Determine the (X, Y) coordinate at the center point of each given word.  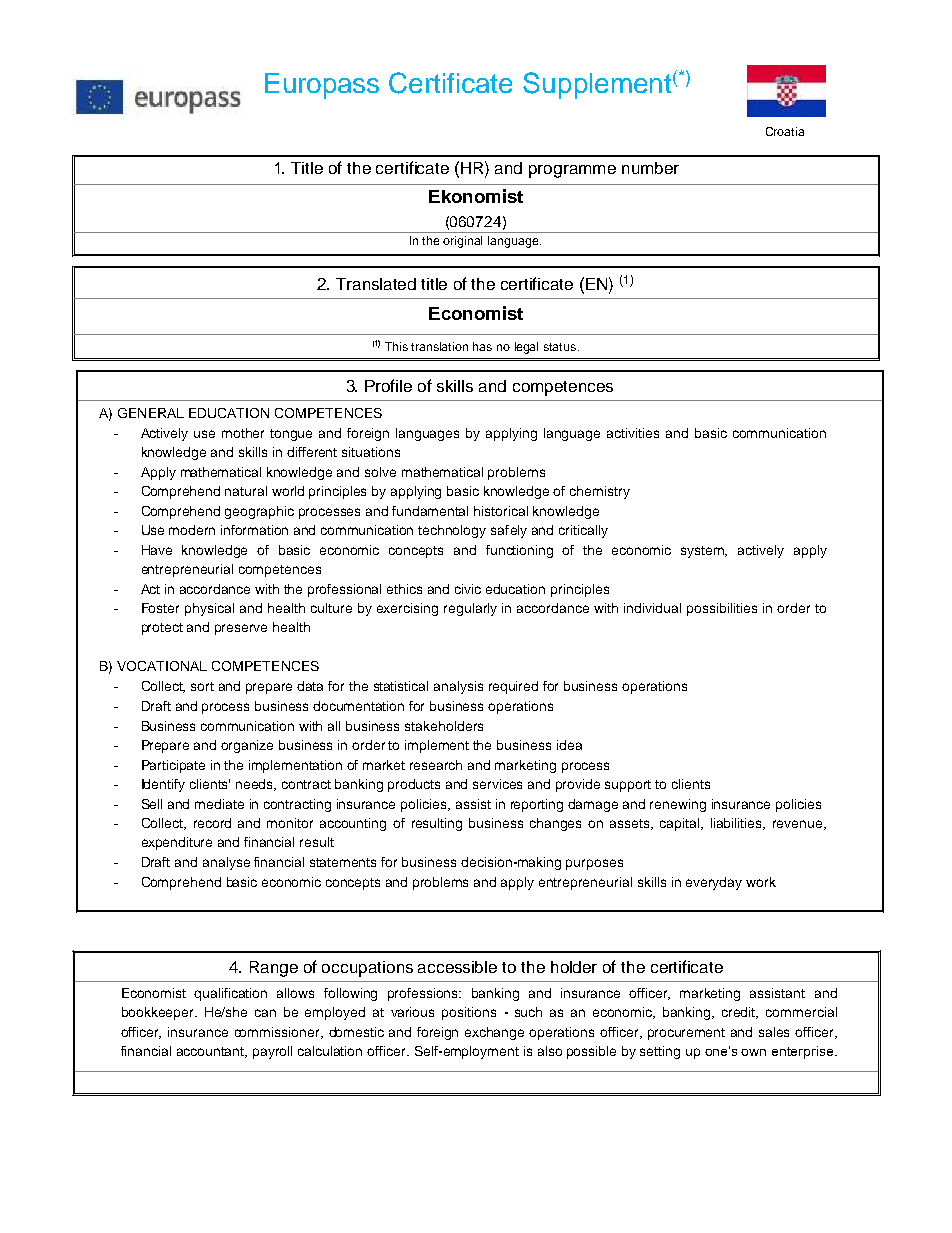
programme (572, 171)
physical (209, 609)
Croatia (785, 131)
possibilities (722, 609)
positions (469, 1013)
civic (468, 589)
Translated (376, 284)
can (265, 1013)
